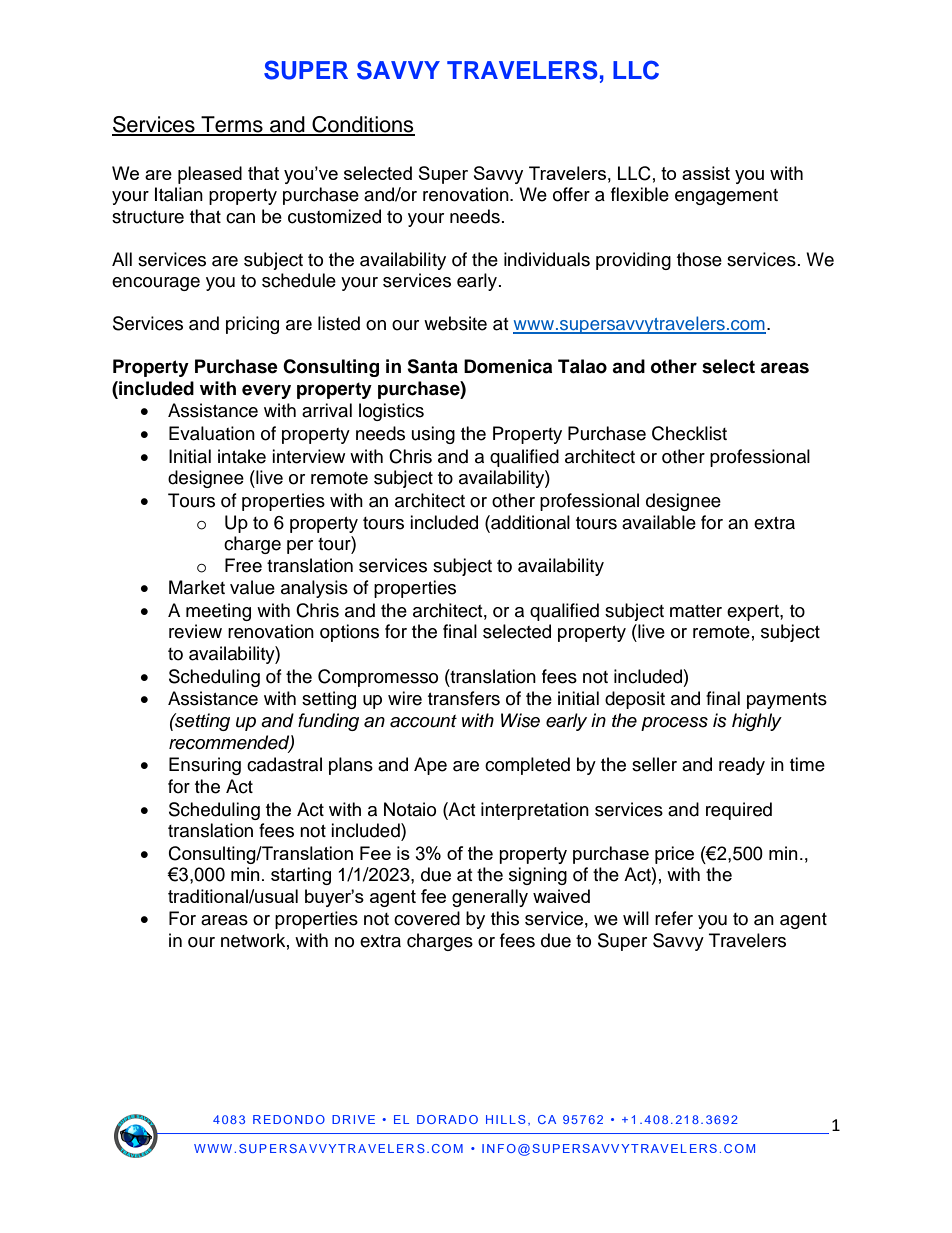 Image resolution: width=952 pixels, height=1233 pixels. I want to click on refer, so click(674, 918).
